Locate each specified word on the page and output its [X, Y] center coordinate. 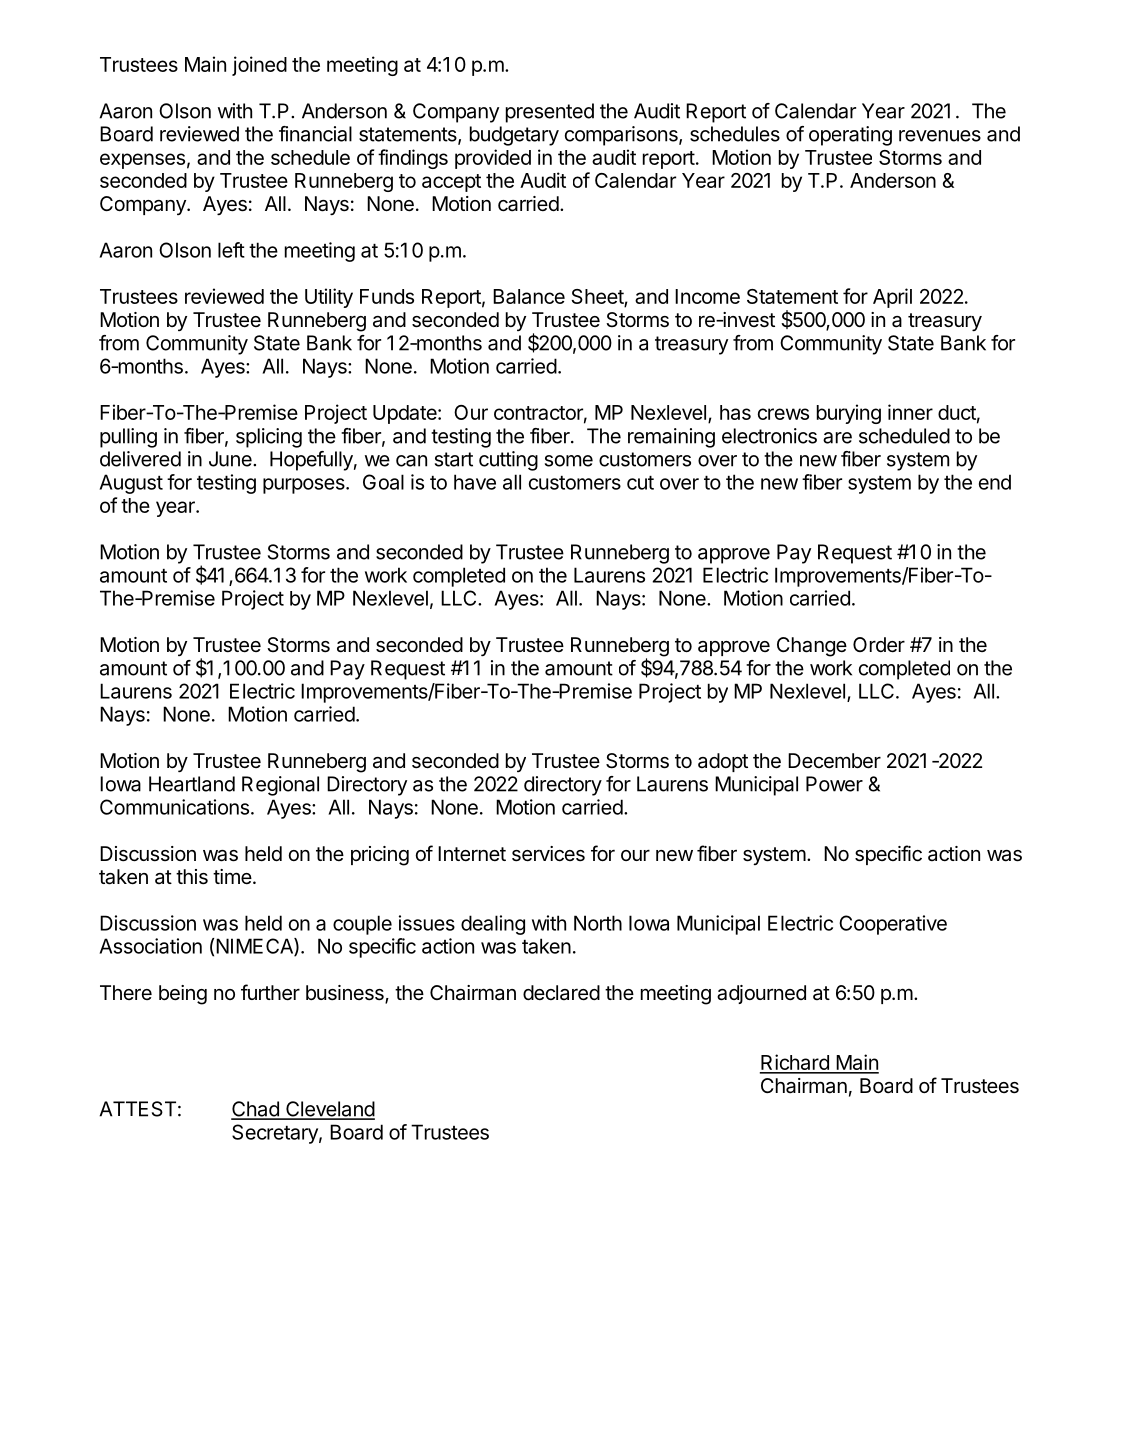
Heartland [192, 784]
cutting [508, 461]
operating [850, 136]
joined [259, 66]
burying [849, 414]
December [834, 761]
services [548, 854]
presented [550, 113]
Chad [256, 1110]
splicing [269, 438]
